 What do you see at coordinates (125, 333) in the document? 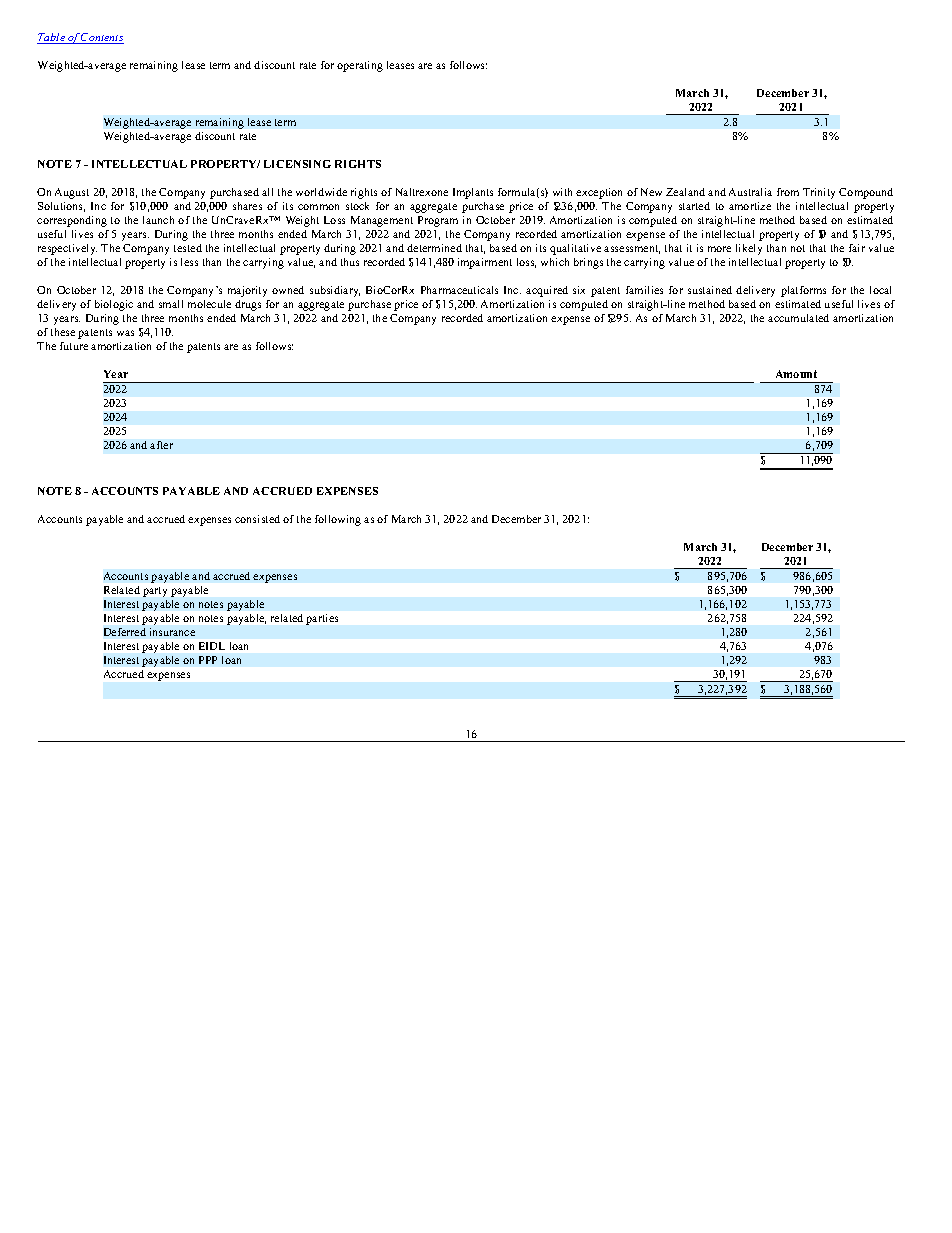
I see `was` at bounding box center [125, 333].
